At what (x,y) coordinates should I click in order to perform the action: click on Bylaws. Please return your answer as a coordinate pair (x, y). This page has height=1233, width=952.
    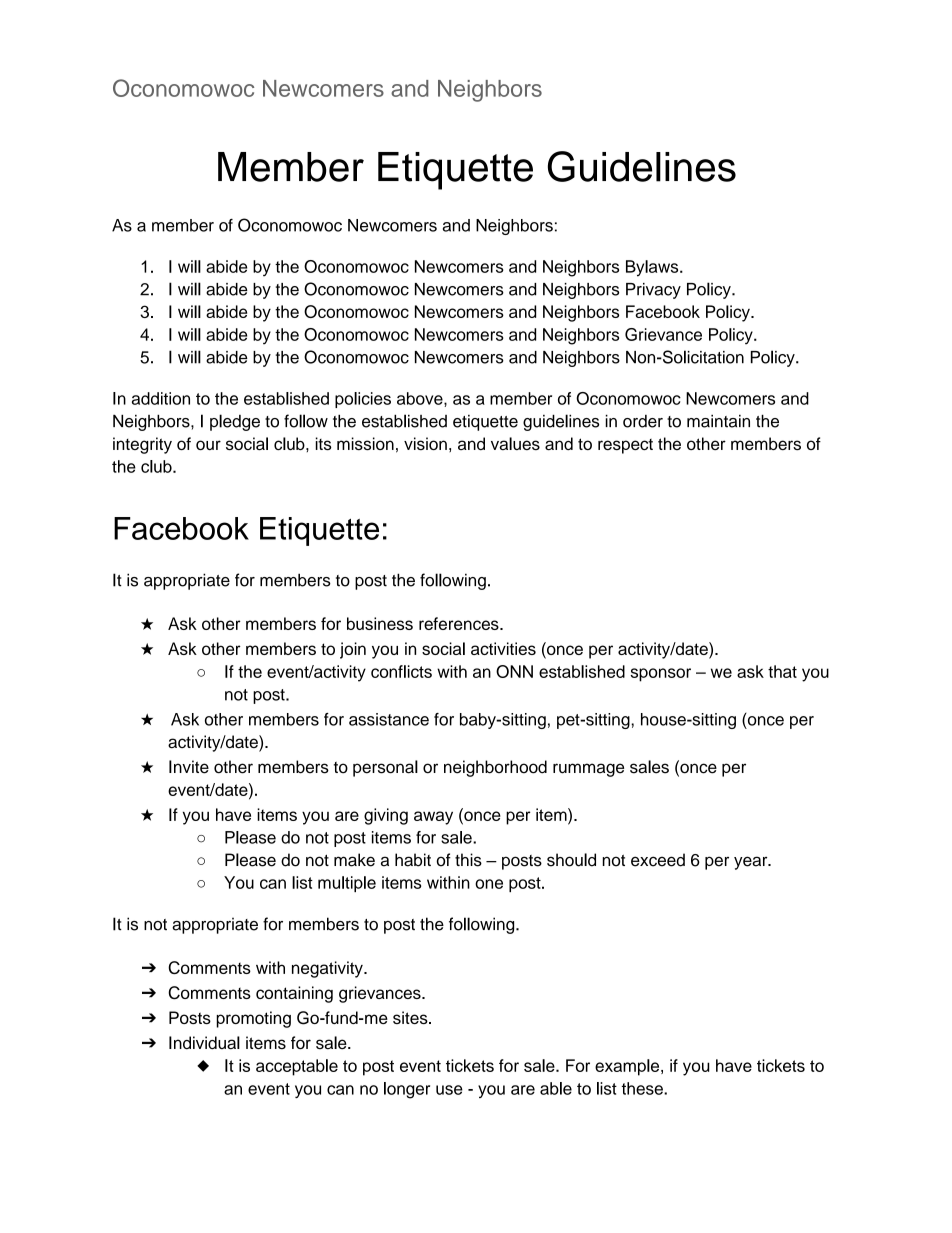
    Looking at the image, I should click on (653, 268).
